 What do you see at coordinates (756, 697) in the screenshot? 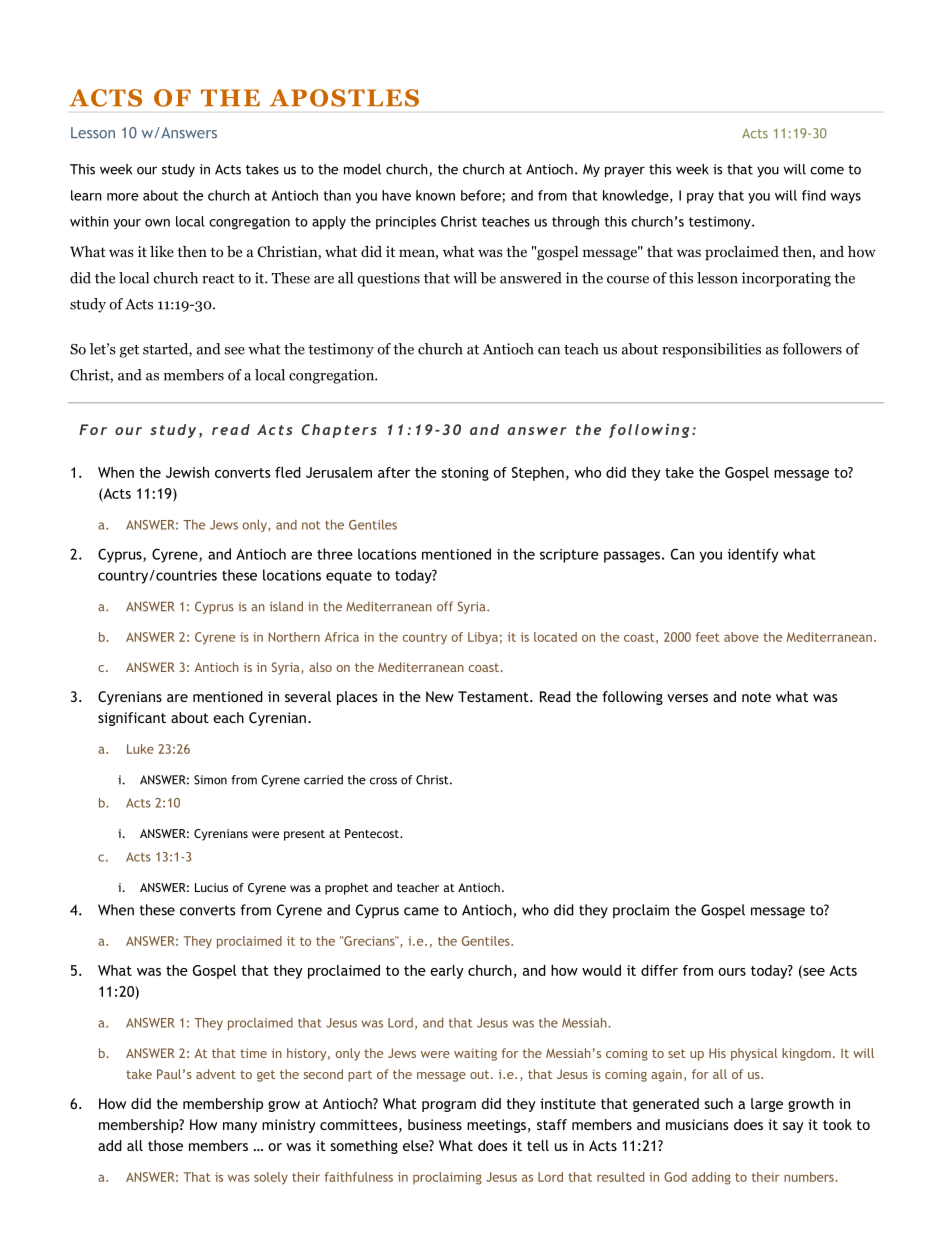
I see `note` at bounding box center [756, 697].
